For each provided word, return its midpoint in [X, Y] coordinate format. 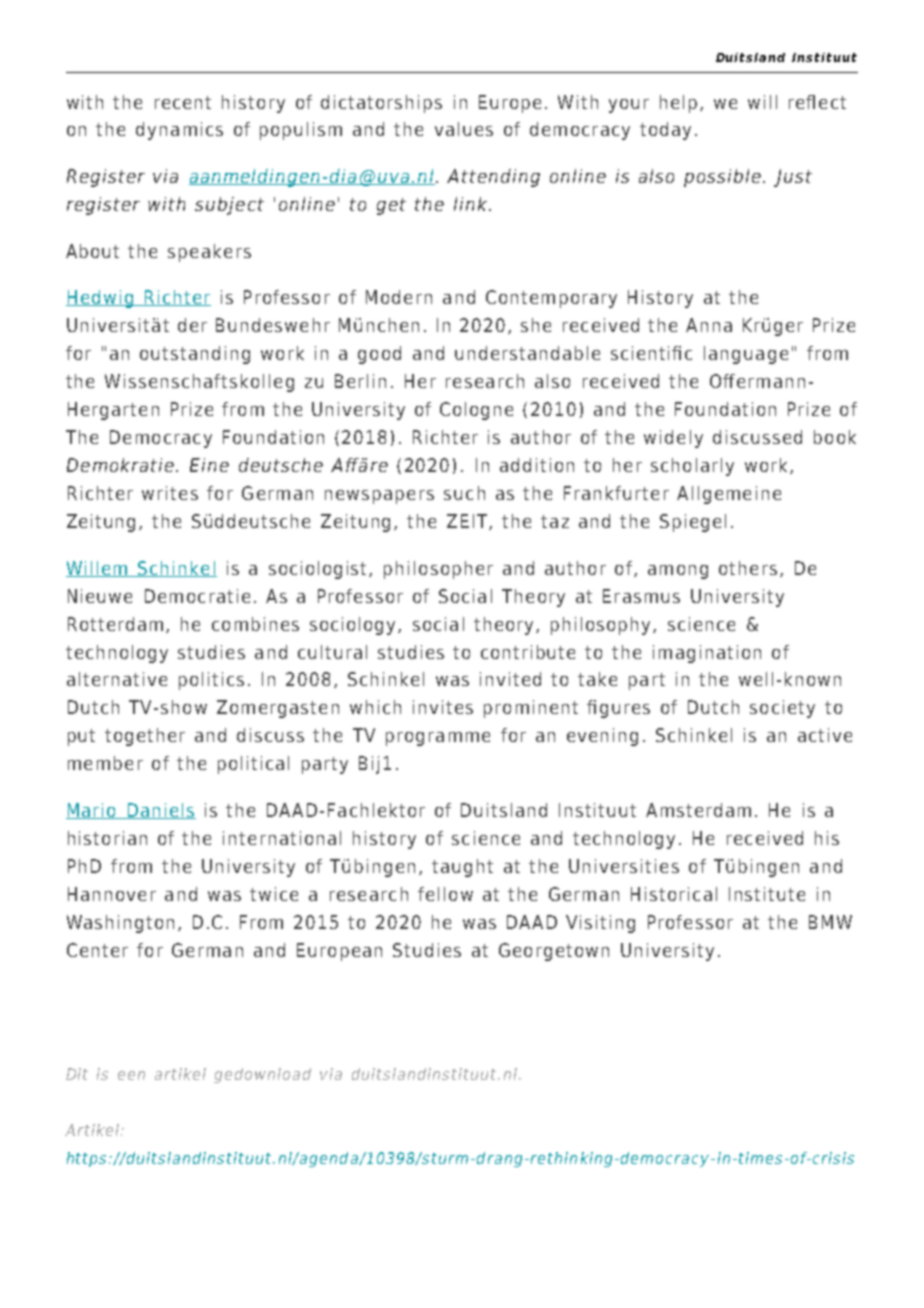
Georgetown [554, 952]
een [131, 1075]
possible [722, 178]
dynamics [179, 131]
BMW [830, 922]
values [464, 129]
